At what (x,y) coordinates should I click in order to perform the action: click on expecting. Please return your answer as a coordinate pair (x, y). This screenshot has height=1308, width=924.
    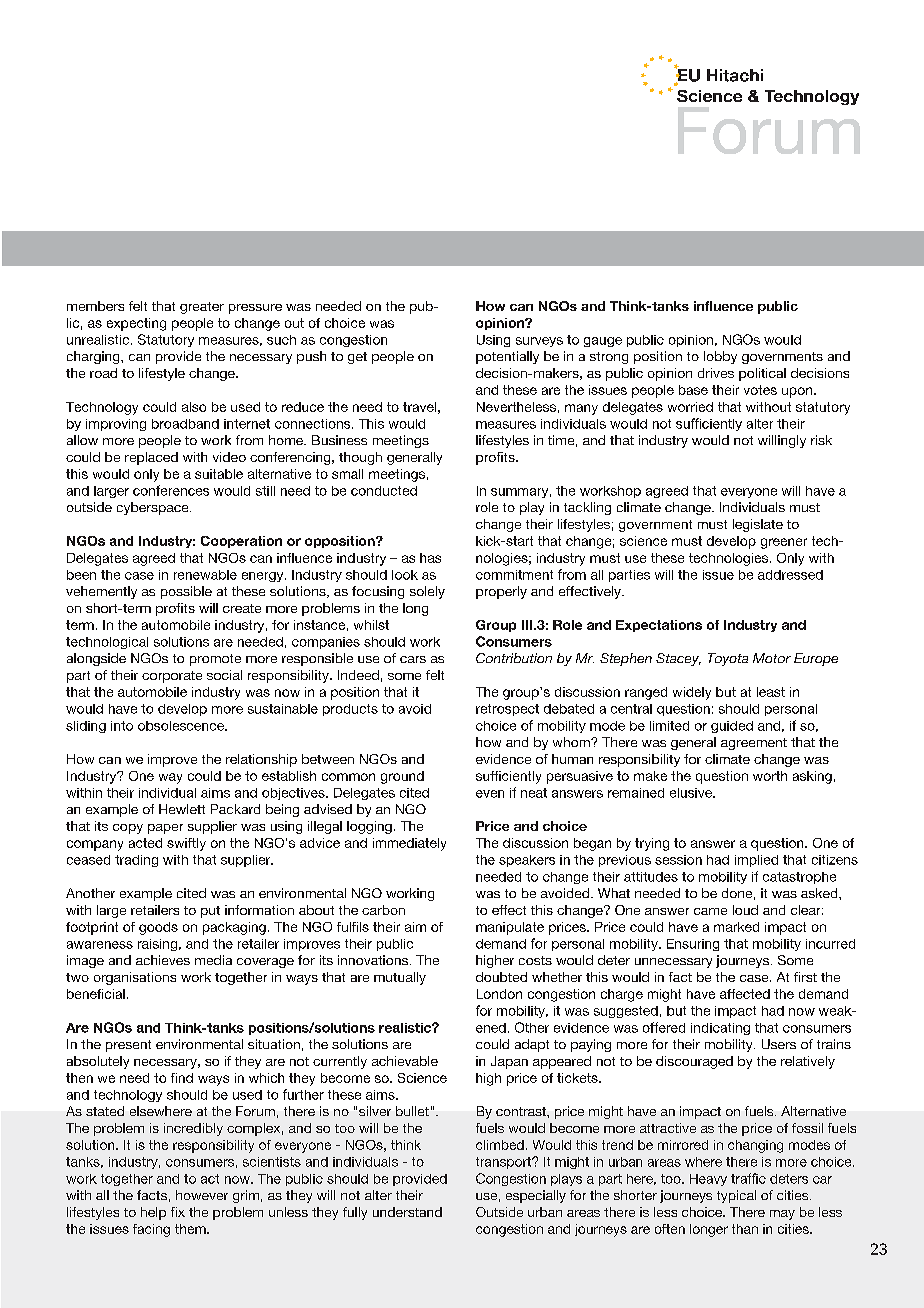
    Looking at the image, I should click on (136, 324).
